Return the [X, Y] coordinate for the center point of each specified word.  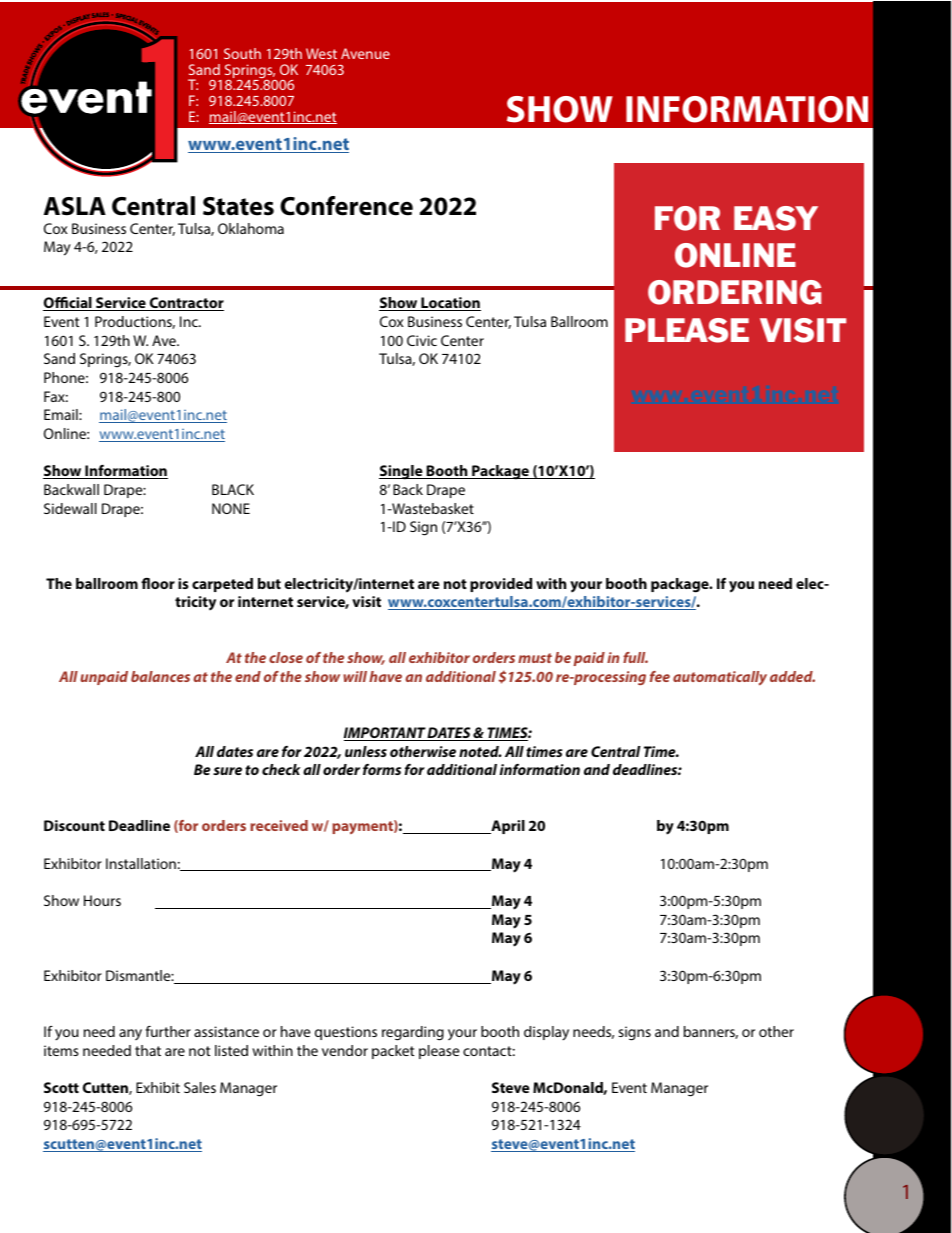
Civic [422, 340]
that [148, 1050]
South [242, 53]
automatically [720, 678]
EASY [776, 218]
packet [393, 1052]
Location [450, 304]
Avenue [365, 53]
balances [160, 676]
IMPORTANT [385, 734]
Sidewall [70, 508]
